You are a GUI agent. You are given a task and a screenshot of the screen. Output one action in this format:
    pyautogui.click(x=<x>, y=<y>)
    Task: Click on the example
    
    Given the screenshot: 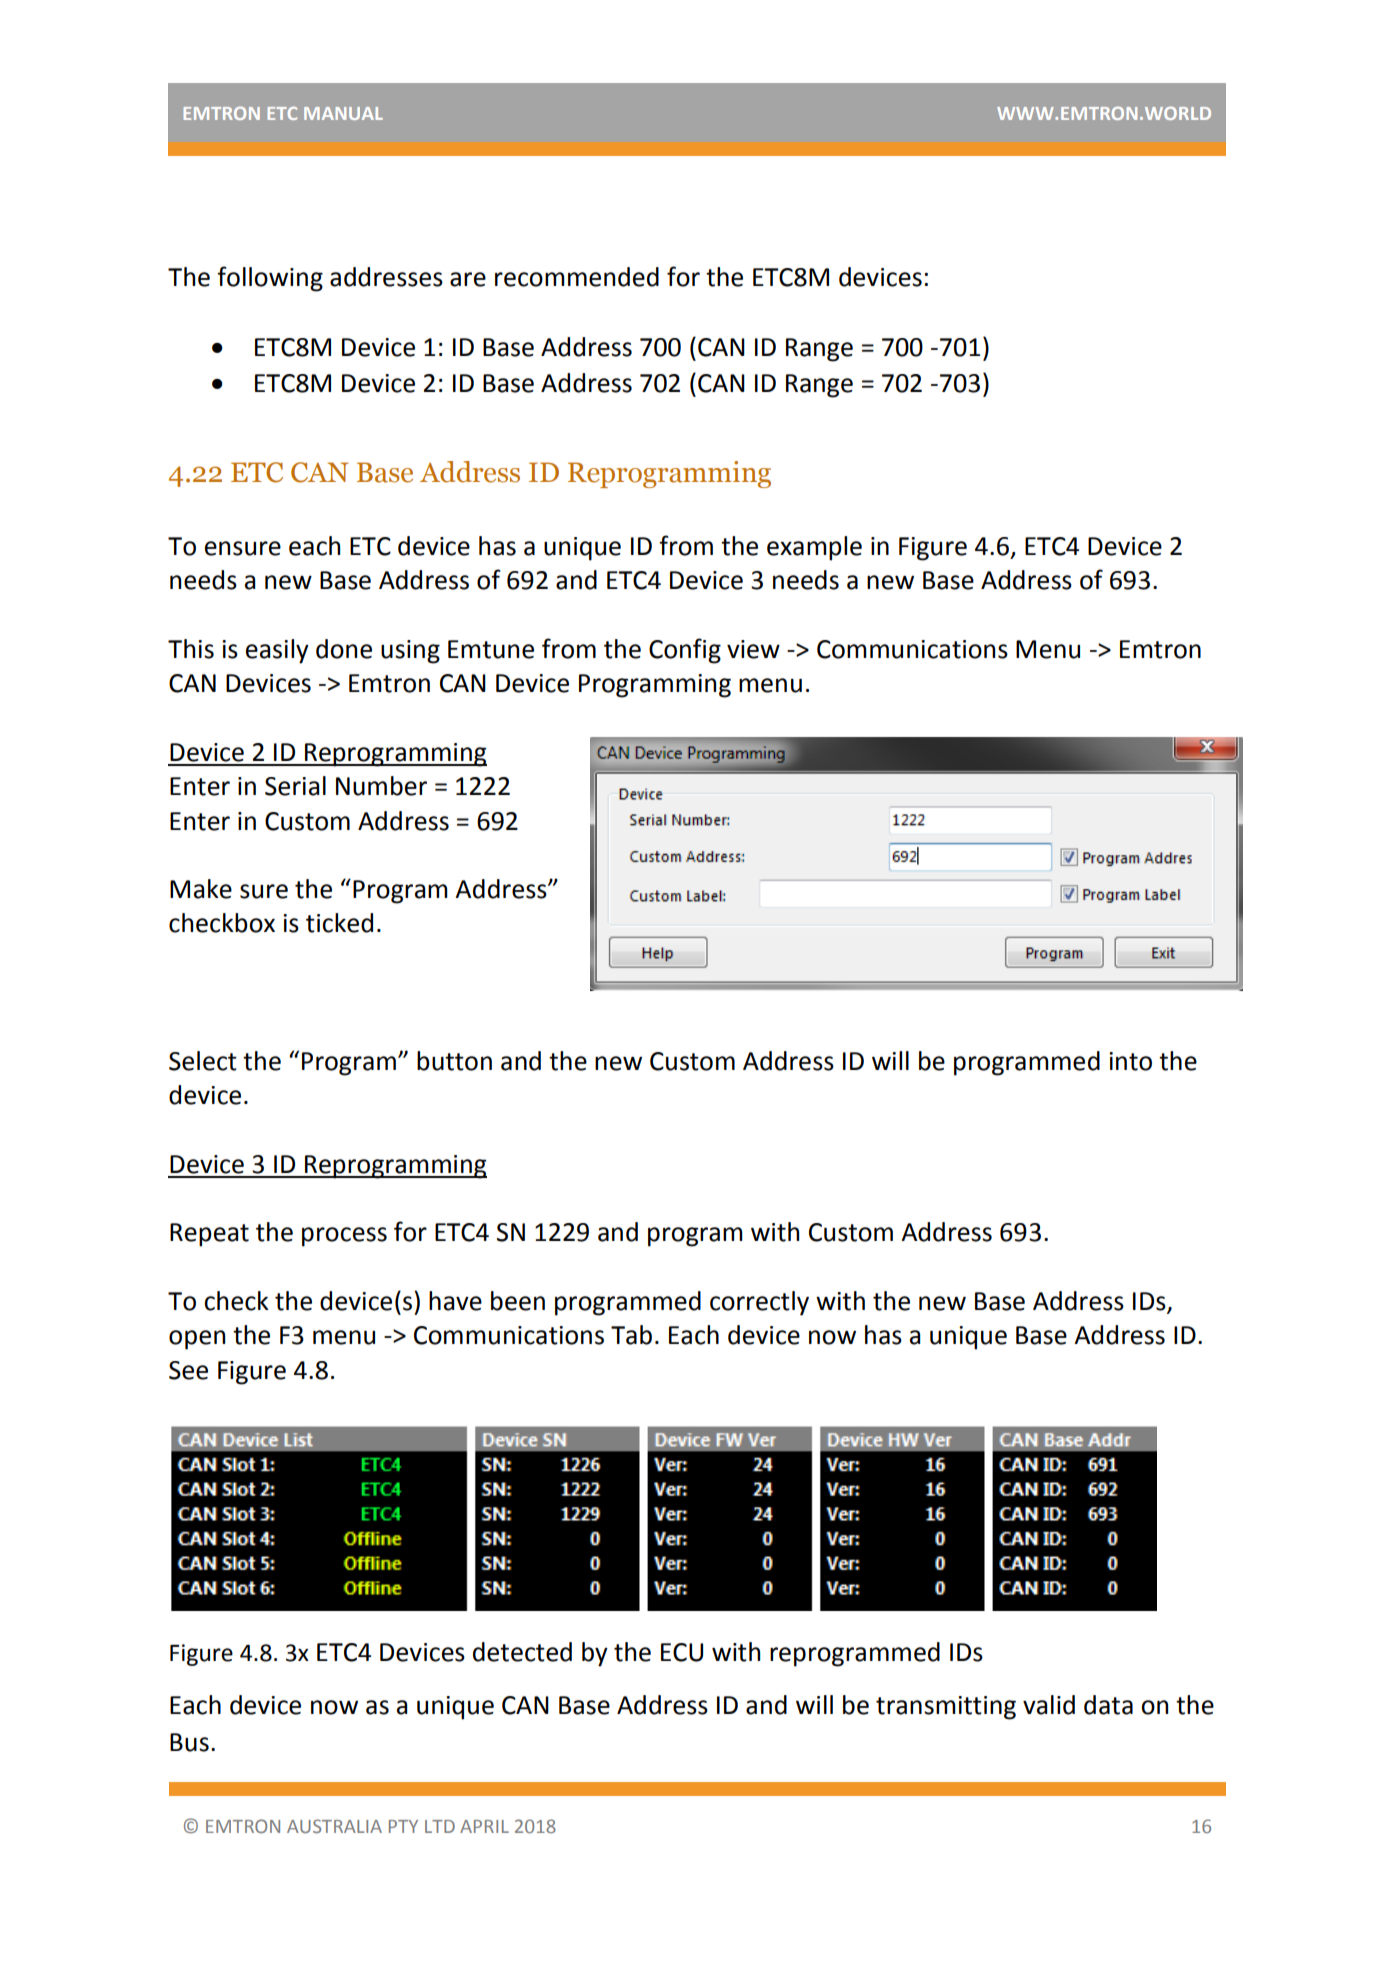 What is the action you would take?
    pyautogui.click(x=814, y=548)
